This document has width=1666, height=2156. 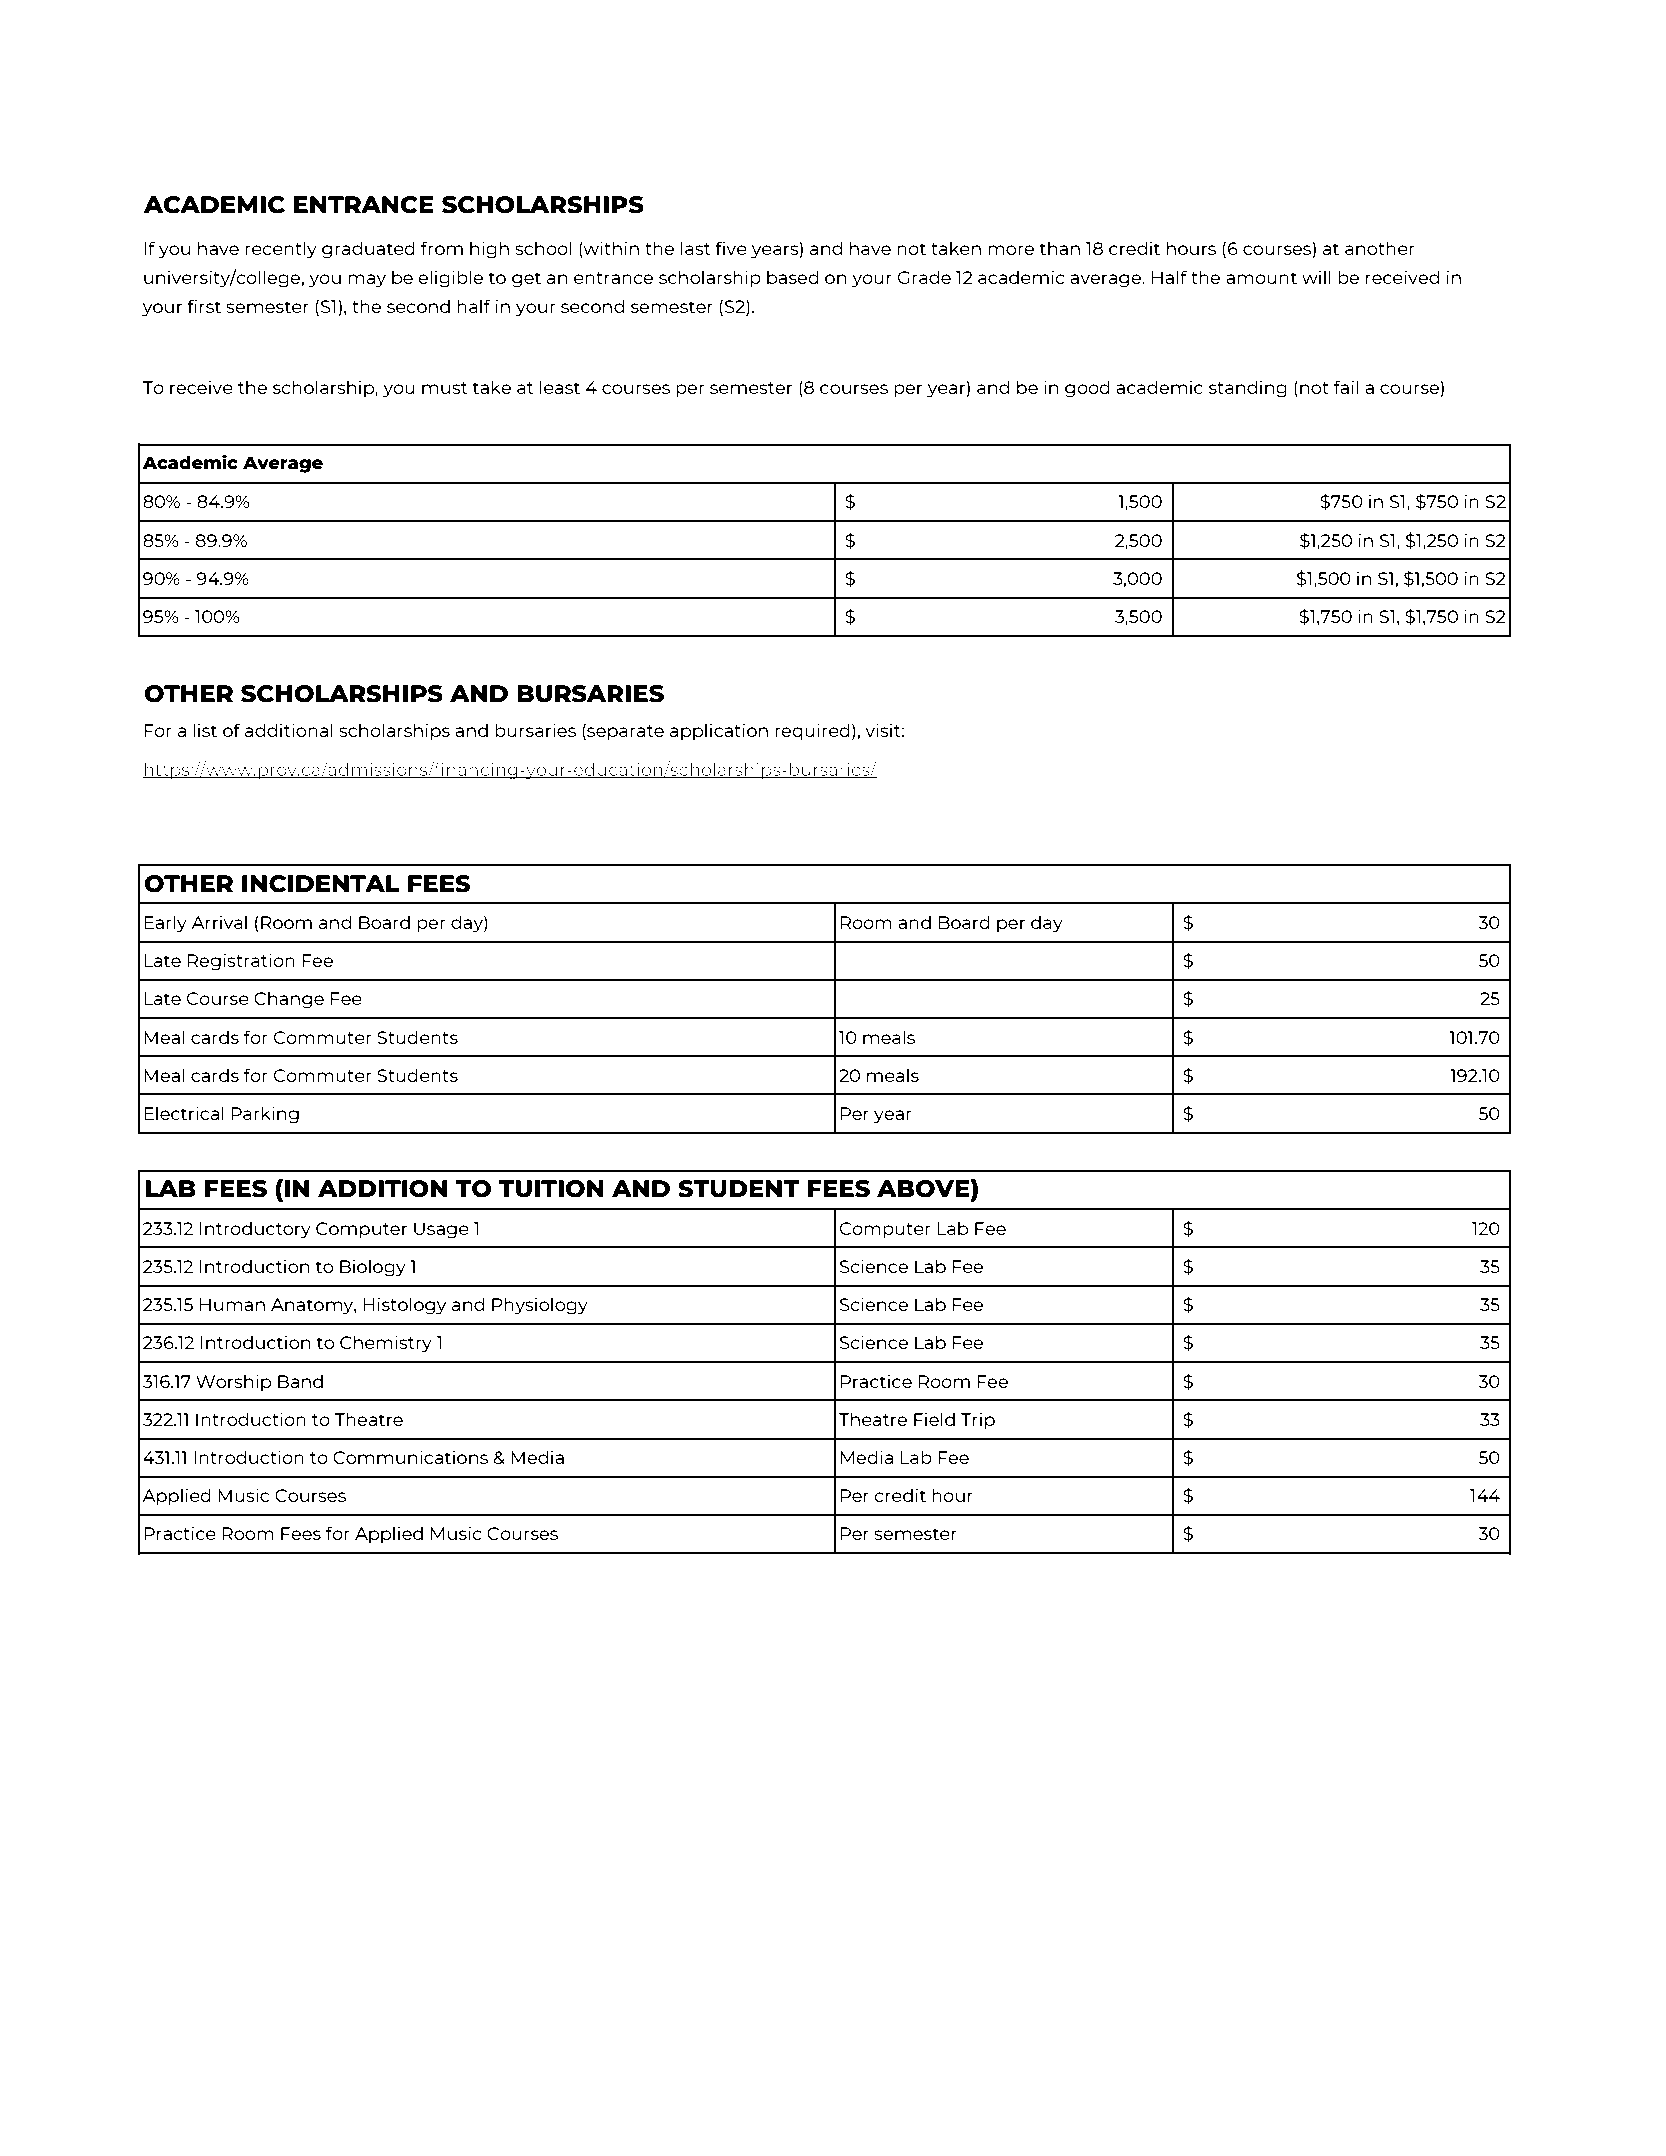 What do you see at coordinates (1087, 389) in the document?
I see `good` at bounding box center [1087, 389].
